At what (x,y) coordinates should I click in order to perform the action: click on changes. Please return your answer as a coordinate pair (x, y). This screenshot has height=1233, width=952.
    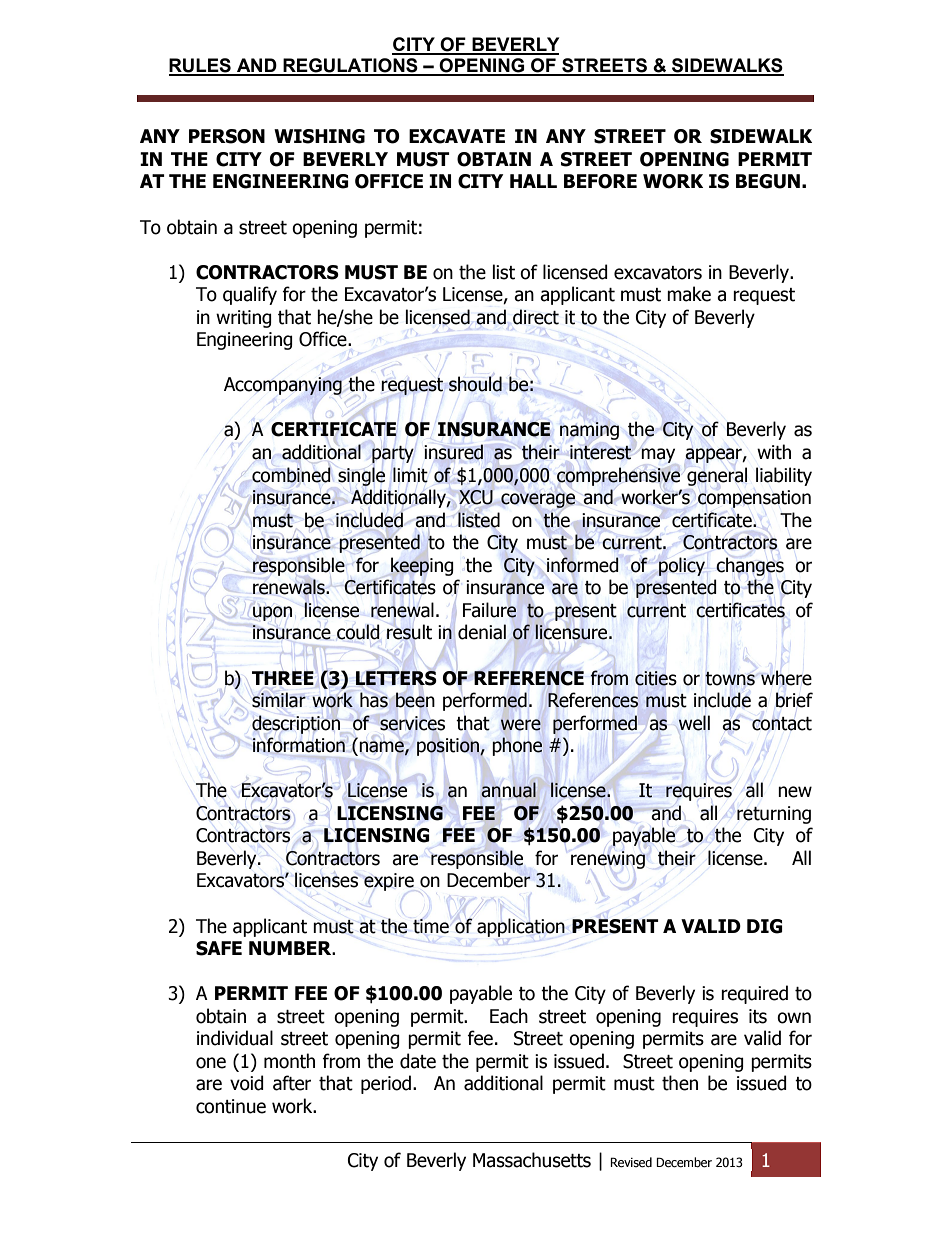
    Looking at the image, I should click on (750, 566).
